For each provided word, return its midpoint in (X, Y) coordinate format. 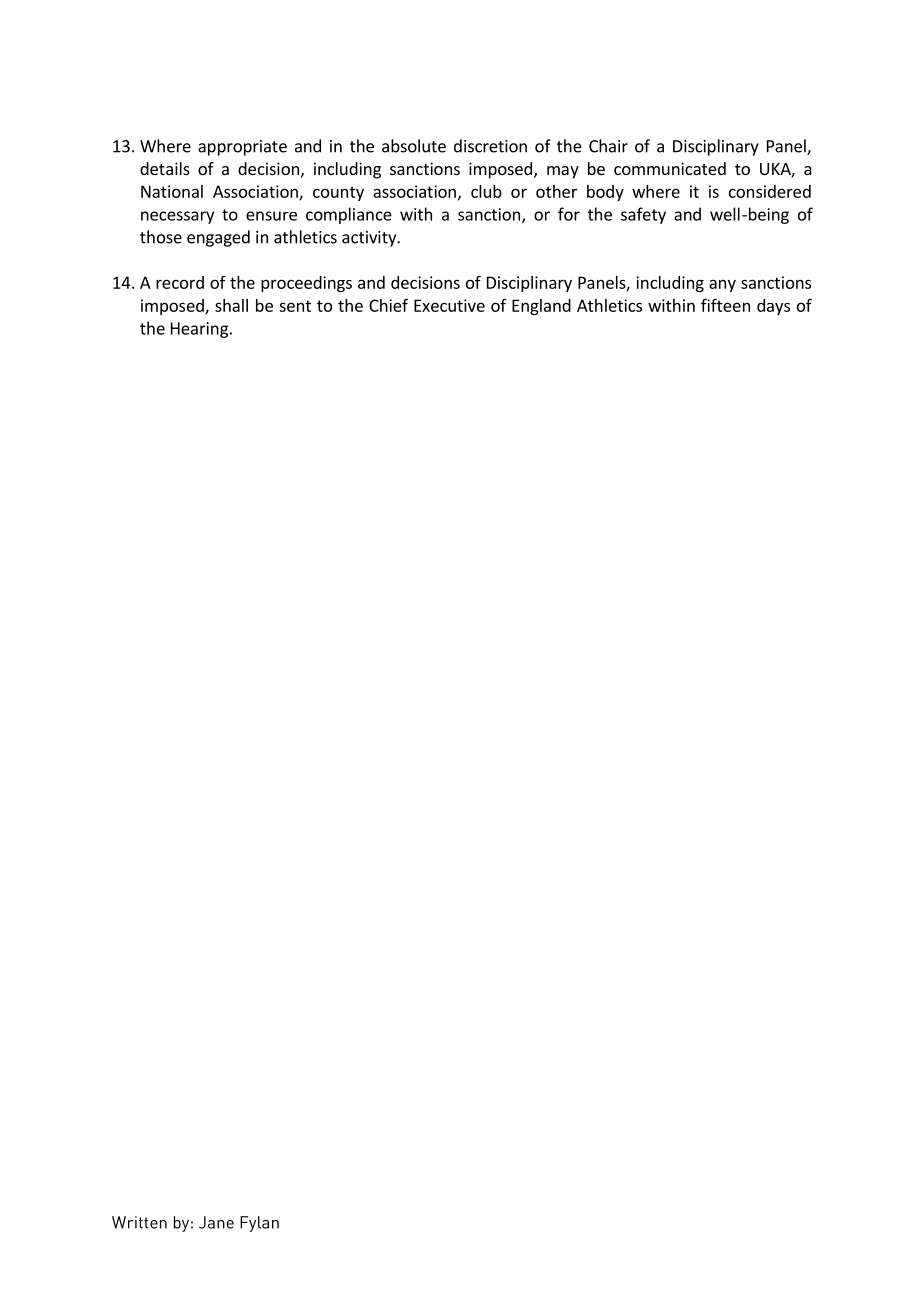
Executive (449, 305)
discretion (490, 146)
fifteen (725, 305)
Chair (608, 146)
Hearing (199, 330)
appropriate (242, 148)
